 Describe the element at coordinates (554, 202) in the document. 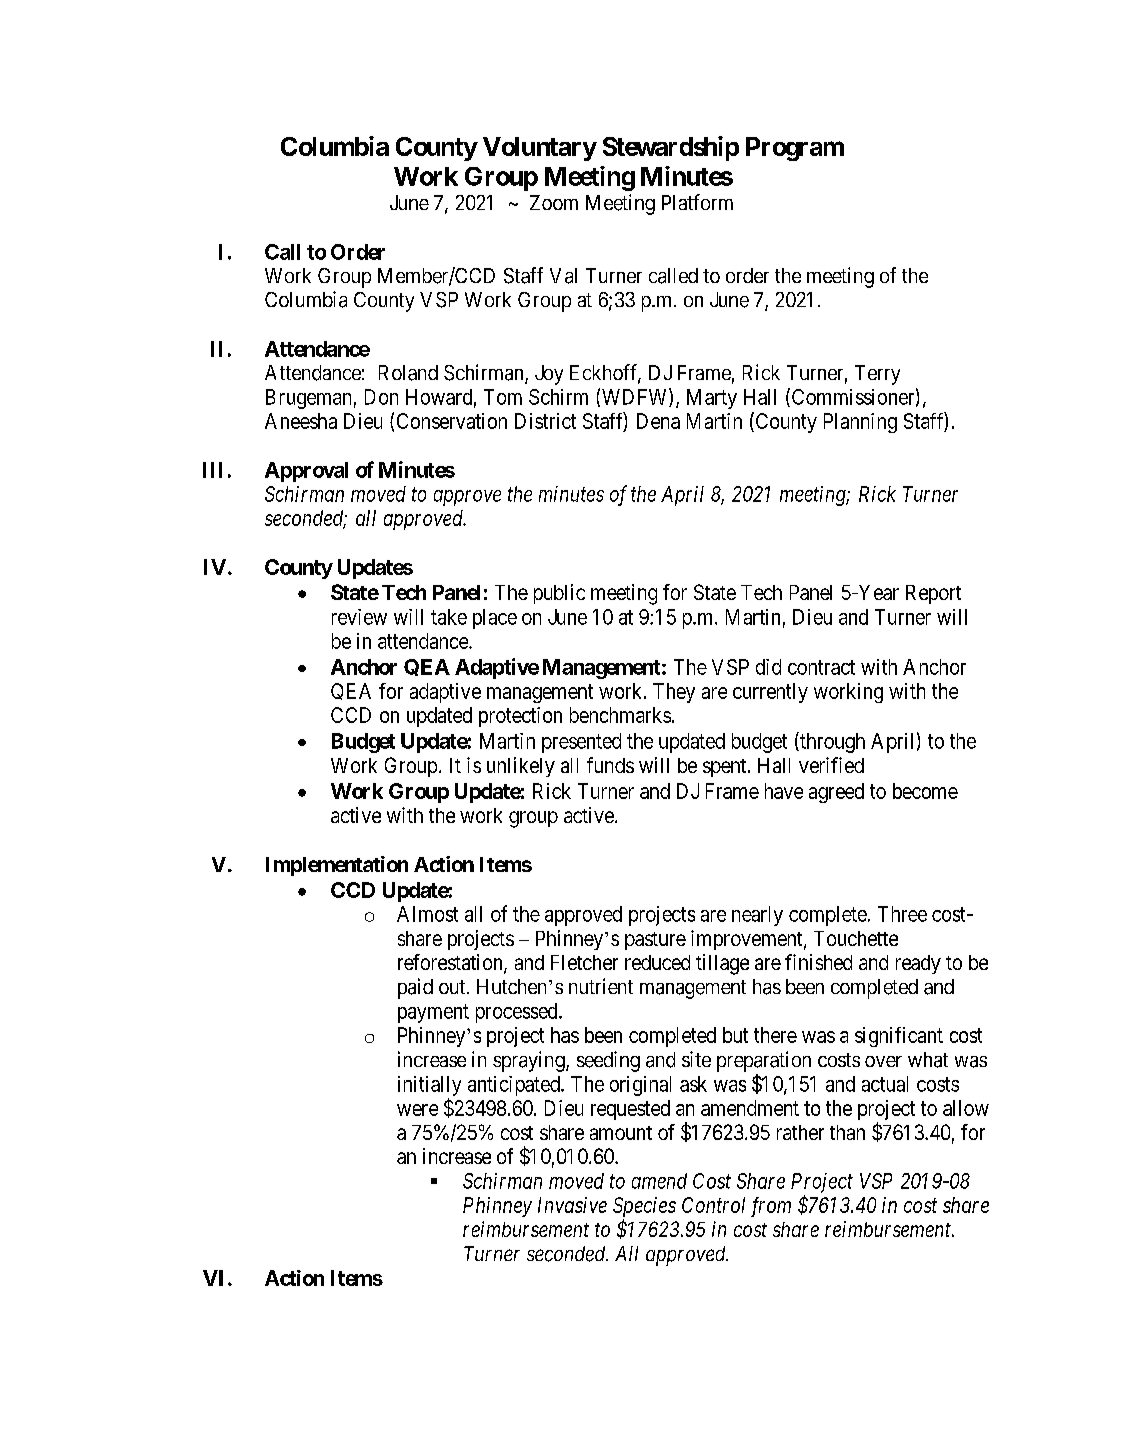

I see `Zoom` at that location.
